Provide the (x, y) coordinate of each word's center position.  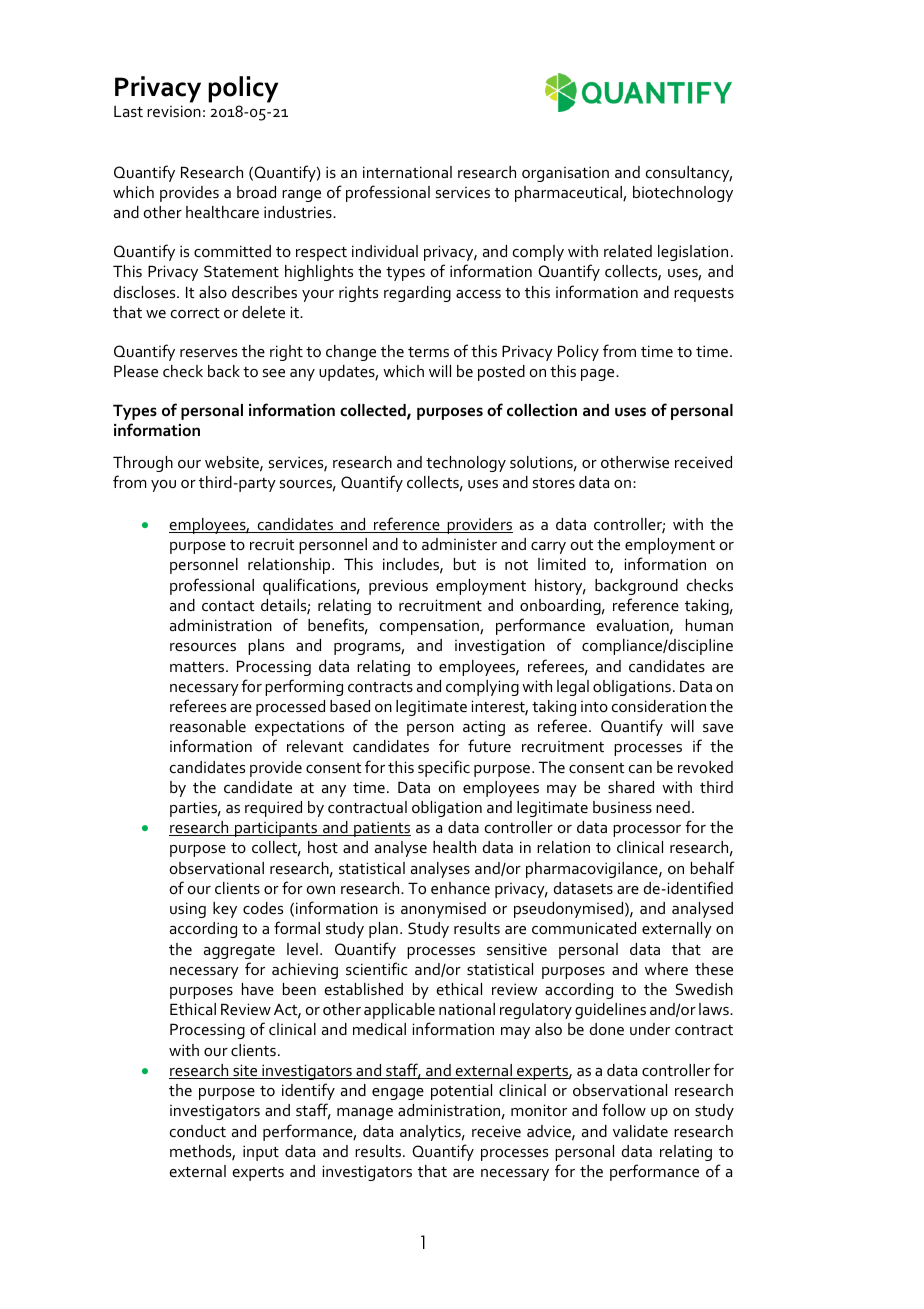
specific (444, 768)
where (666, 969)
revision (174, 111)
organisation (565, 174)
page (599, 375)
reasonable (208, 726)
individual (385, 251)
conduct (198, 1131)
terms (428, 352)
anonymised (443, 910)
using (188, 910)
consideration (659, 706)
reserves (208, 353)
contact (228, 606)
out (582, 545)
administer (459, 544)
